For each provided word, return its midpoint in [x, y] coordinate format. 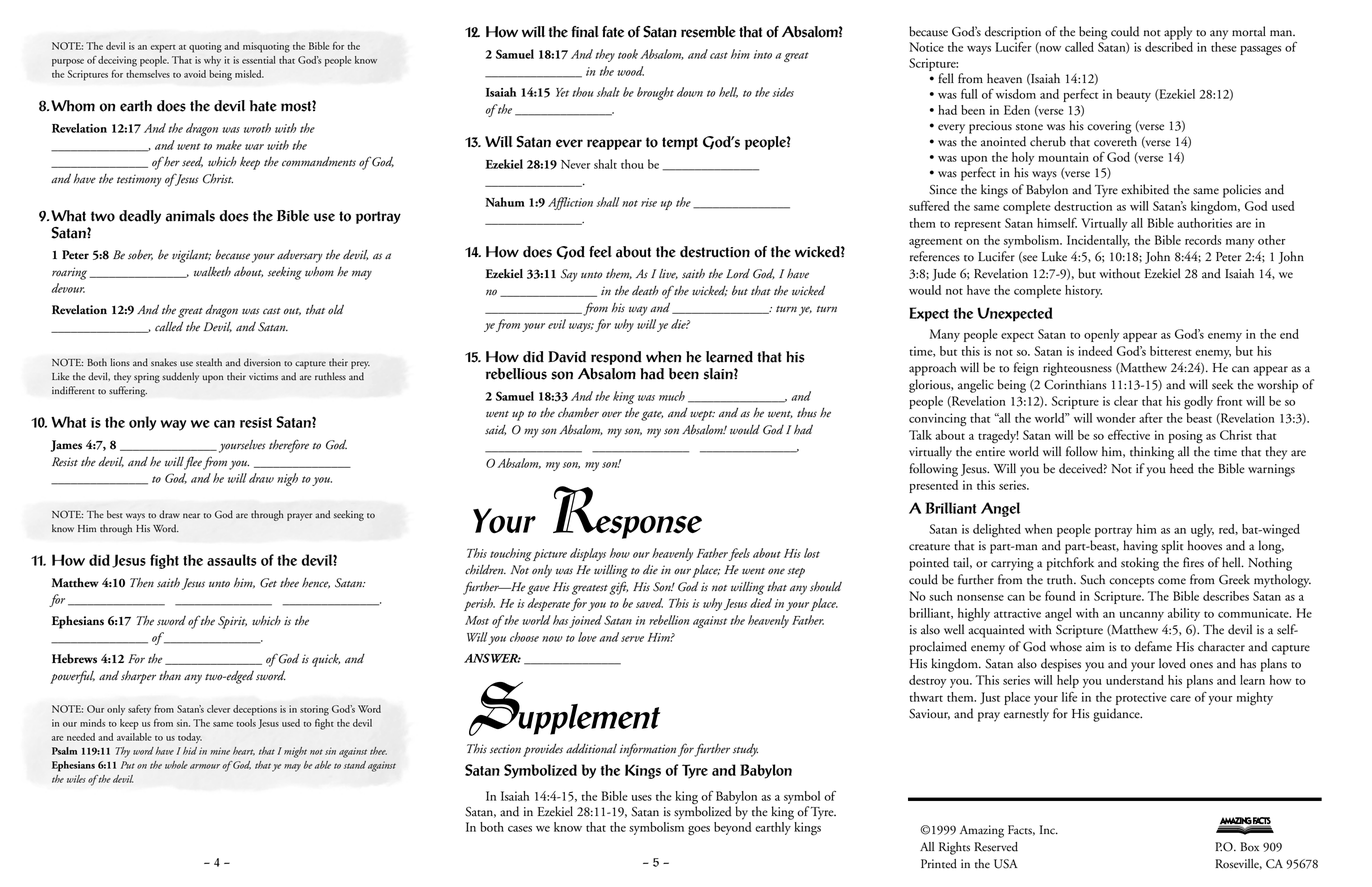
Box [1249, 847]
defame [1153, 646]
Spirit [232, 622]
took [628, 54]
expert [163, 49]
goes [699, 831]
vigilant [191, 256]
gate [652, 416]
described [1169, 47]
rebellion [669, 620]
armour [206, 766]
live [668, 274]
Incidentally [1098, 241]
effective [1129, 435]
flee [192, 463]
